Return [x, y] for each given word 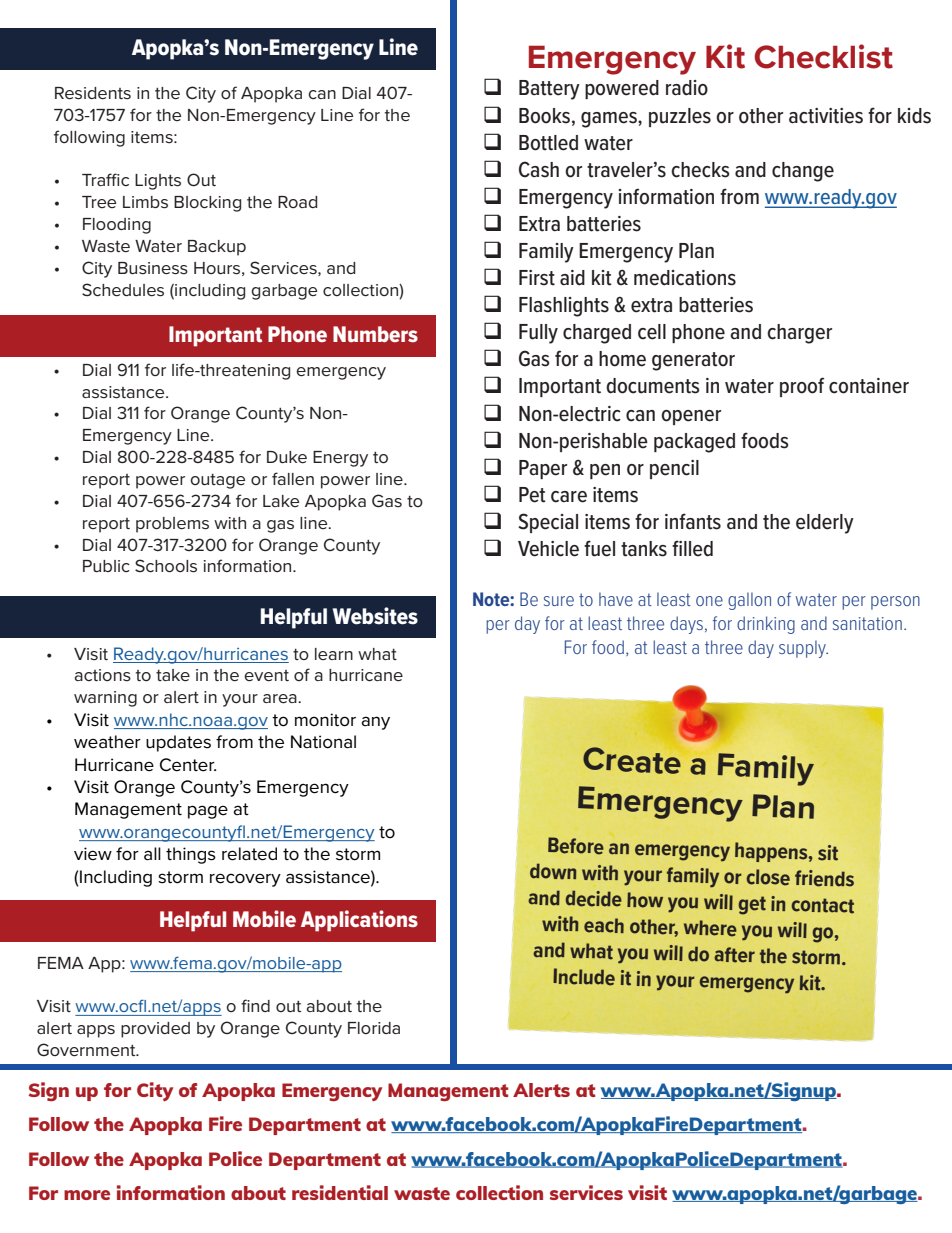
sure [559, 601]
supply [803, 649]
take [173, 675]
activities [826, 116]
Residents [93, 93]
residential [340, 1192]
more [87, 1195]
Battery [549, 90]
